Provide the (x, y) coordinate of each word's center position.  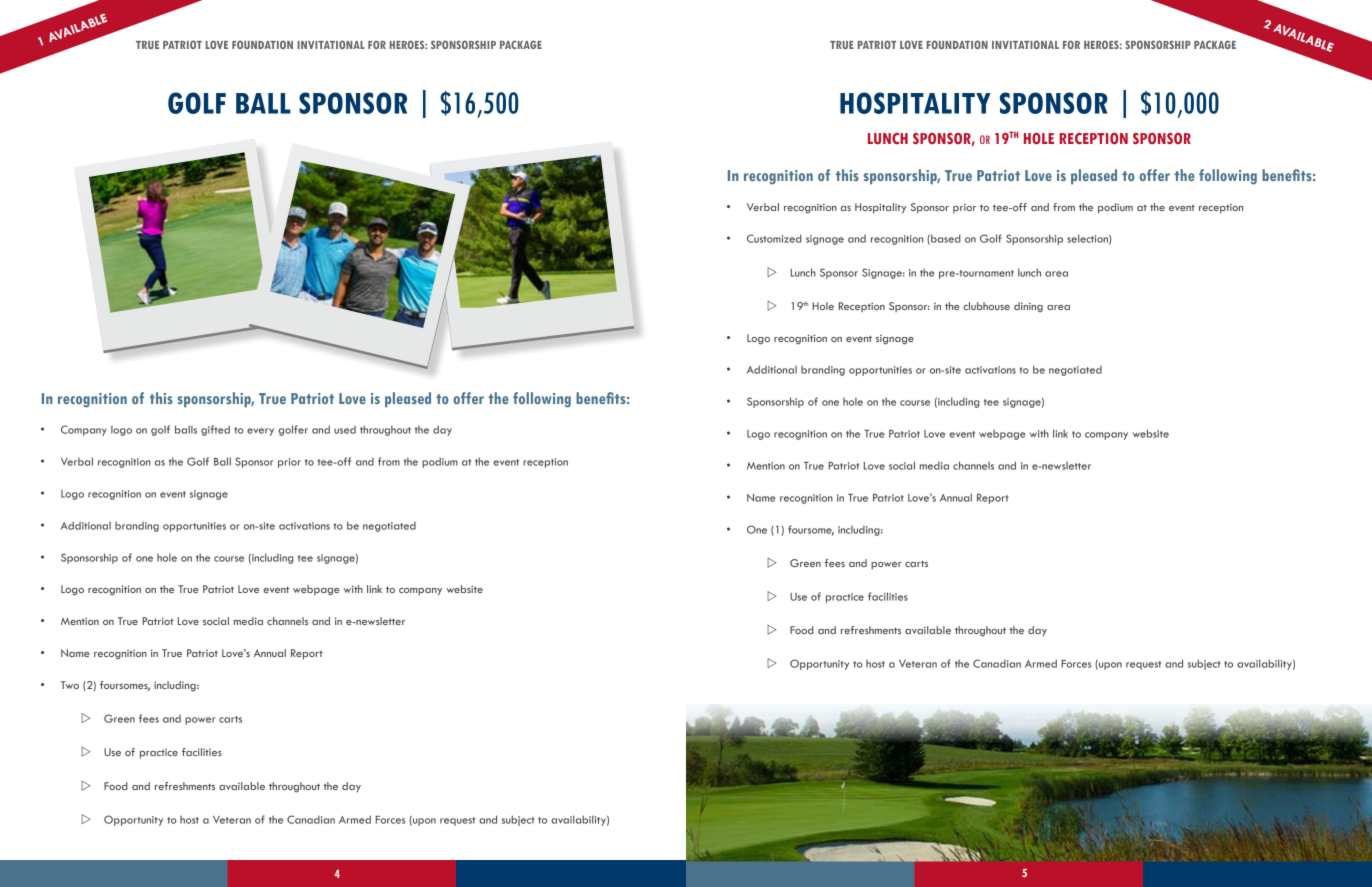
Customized (774, 238)
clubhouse (986, 306)
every (260, 432)
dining (1028, 307)
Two (70, 685)
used (345, 430)
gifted (215, 430)
